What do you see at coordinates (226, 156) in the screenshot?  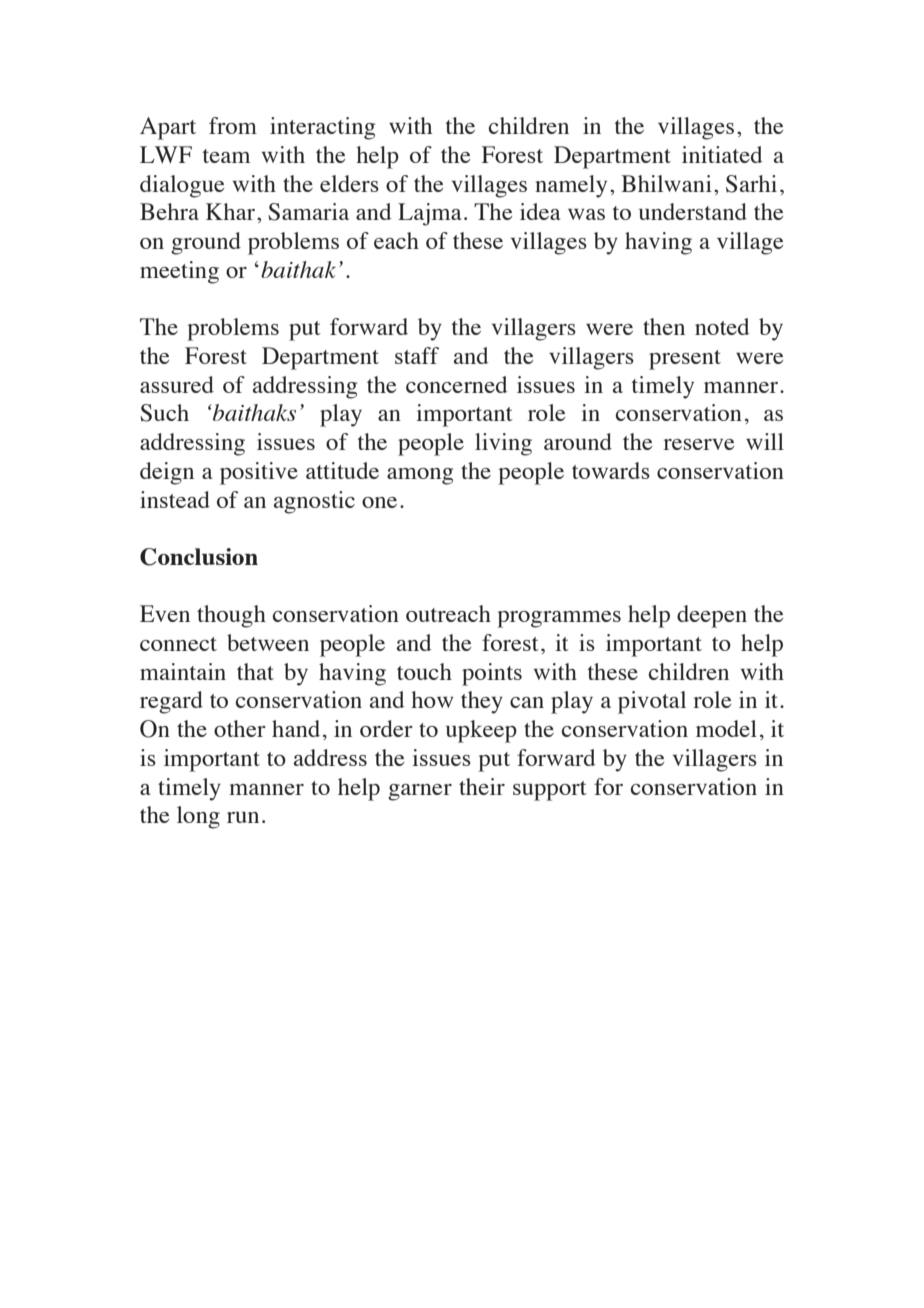 I see `team` at bounding box center [226, 156].
